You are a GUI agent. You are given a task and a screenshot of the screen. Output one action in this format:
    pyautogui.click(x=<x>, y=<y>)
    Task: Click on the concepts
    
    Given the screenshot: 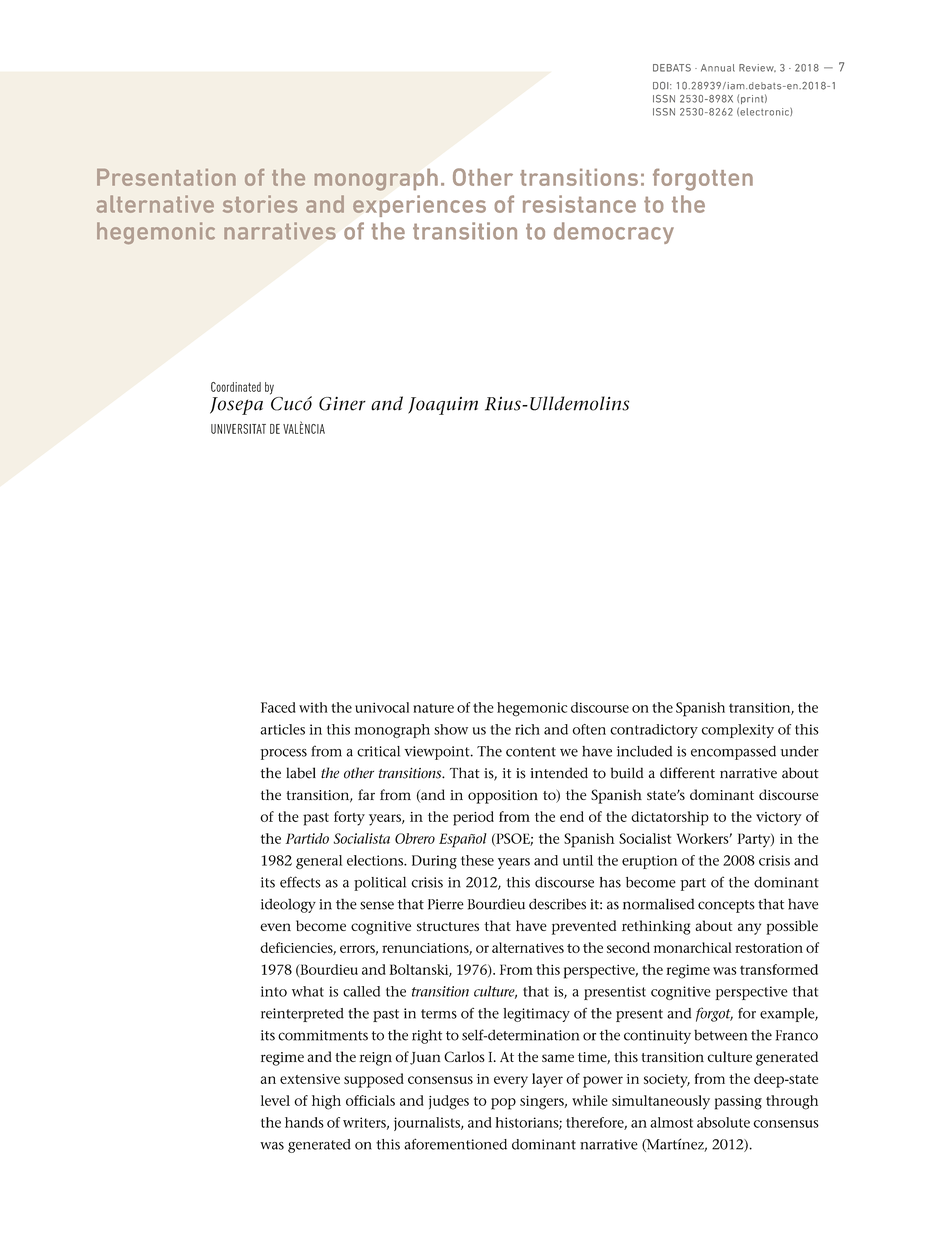 What is the action you would take?
    pyautogui.click(x=726, y=906)
